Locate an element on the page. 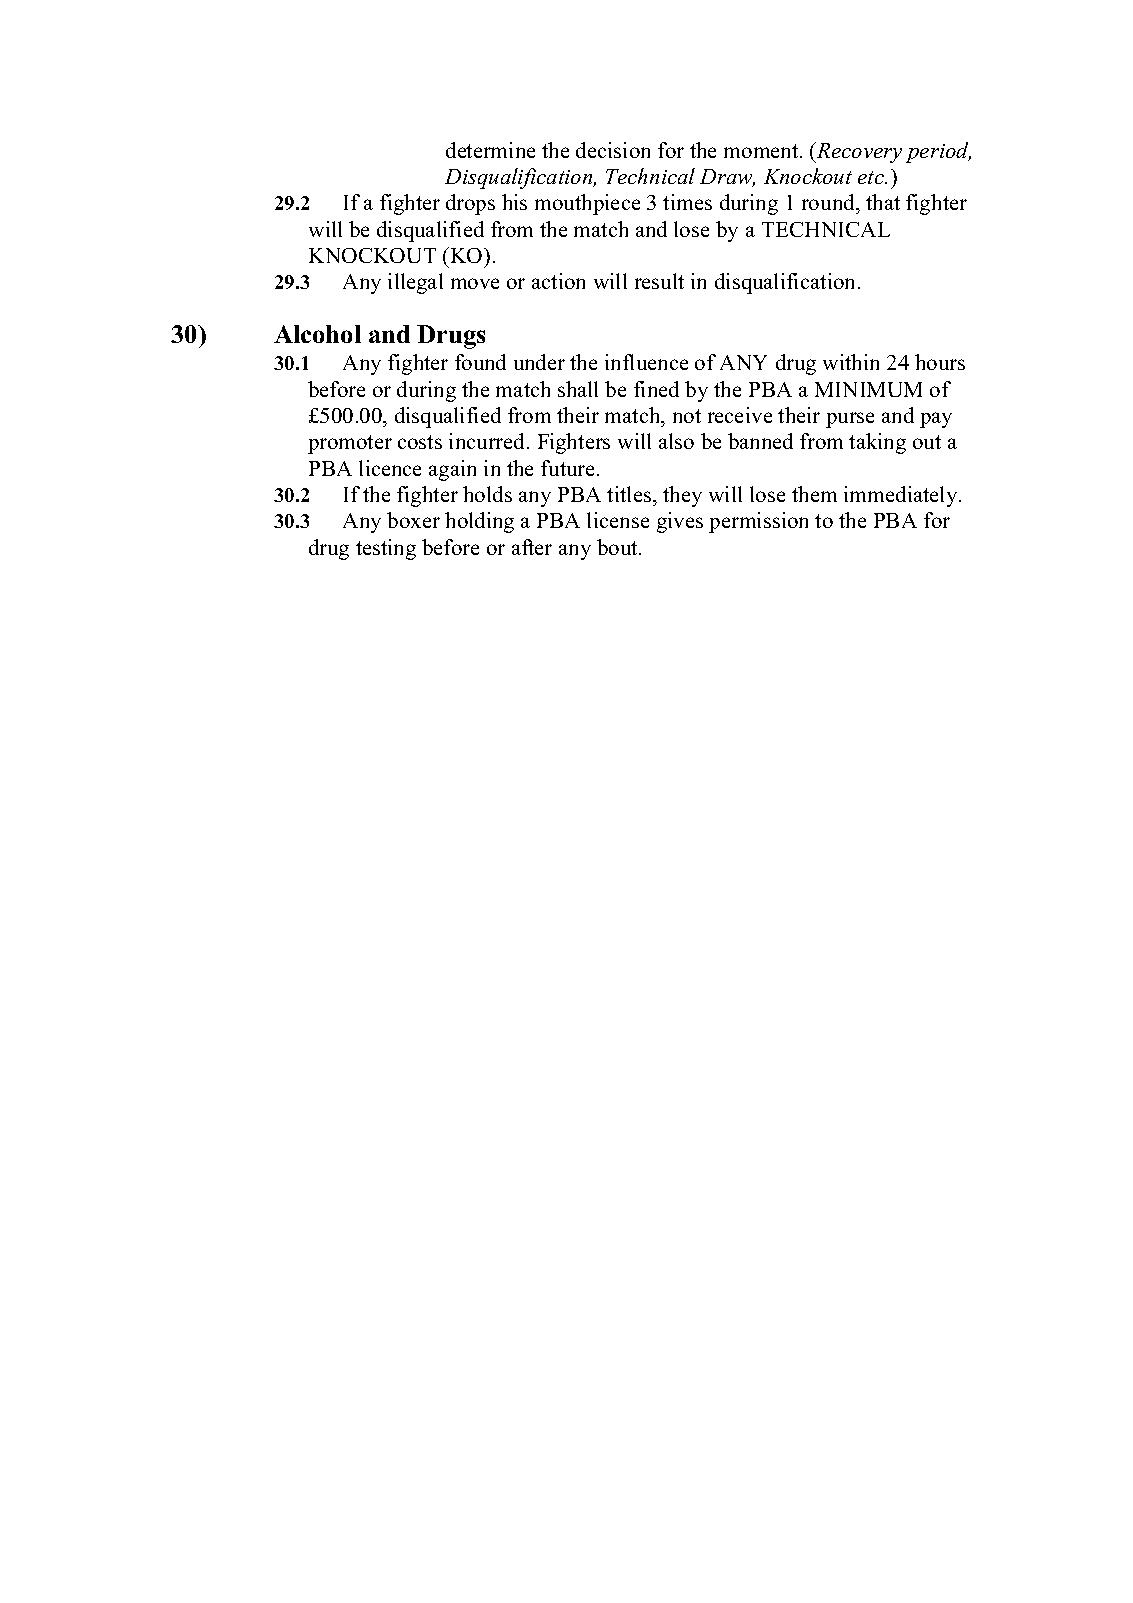 This image has width=1133, height=1603. decision is located at coordinates (613, 150).
